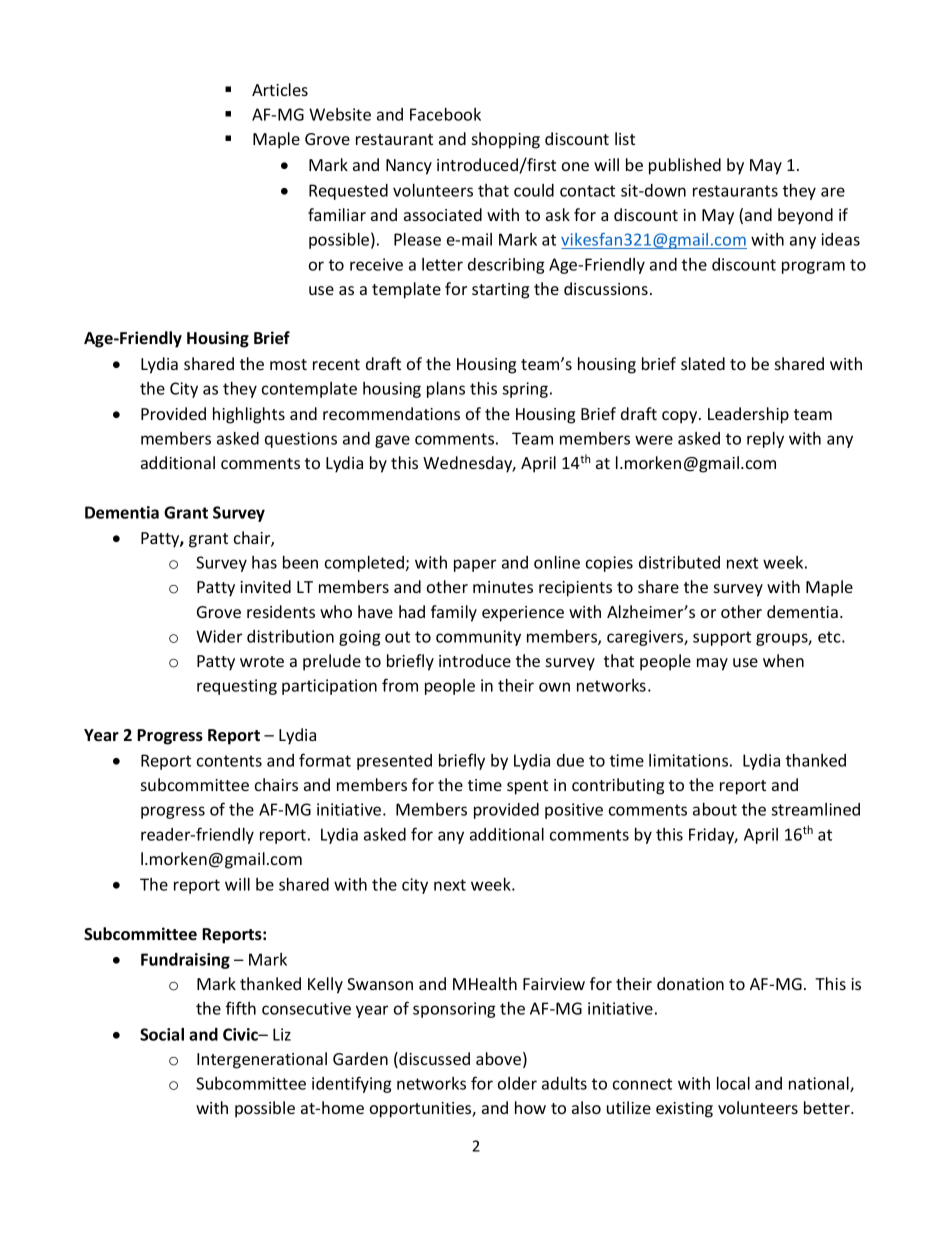 The image size is (952, 1233). Describe the element at coordinates (503, 587) in the image. I see `minutes` at that location.
